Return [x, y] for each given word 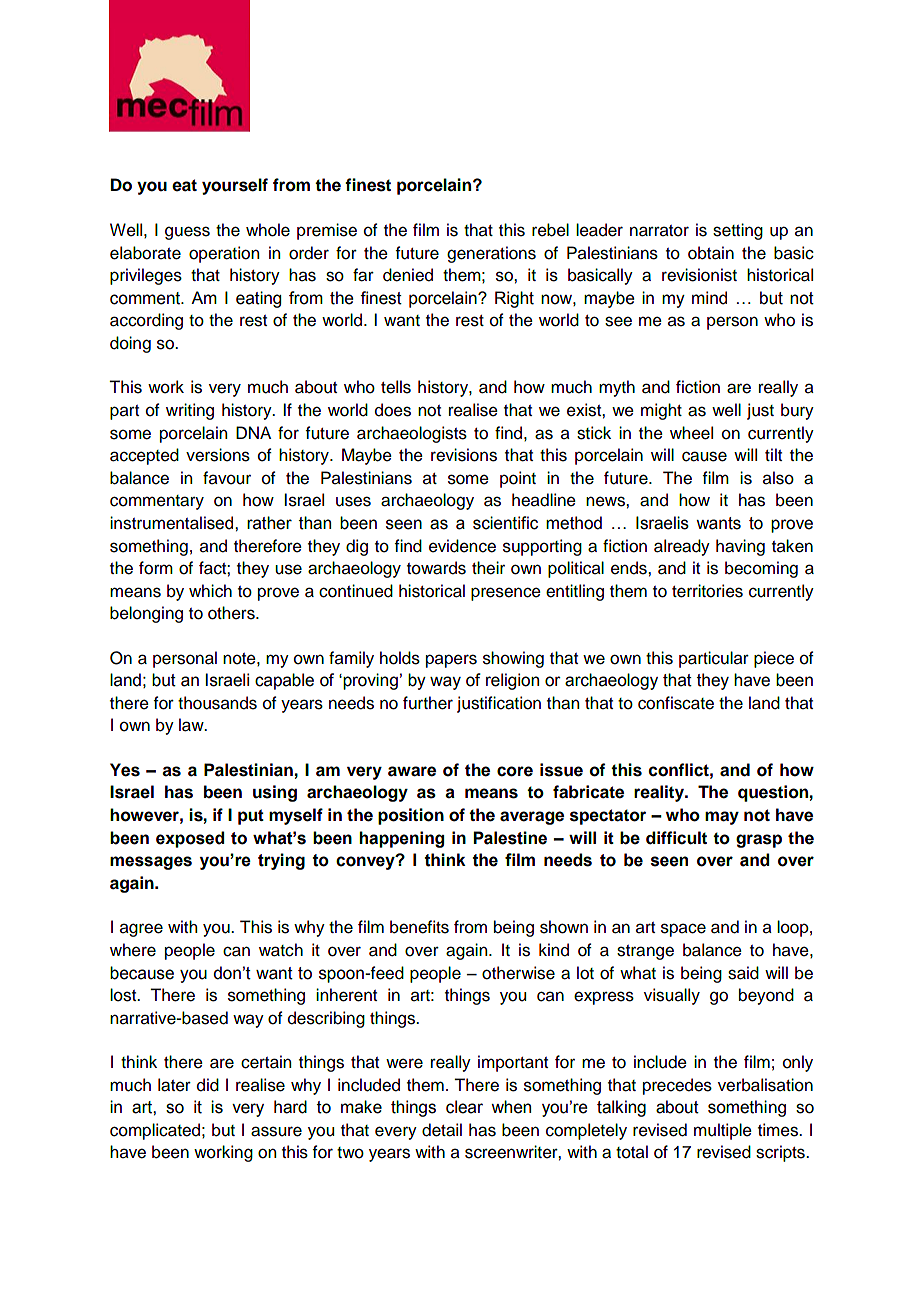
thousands [217, 703]
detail [442, 1130]
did [208, 1085]
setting [738, 231]
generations [491, 254]
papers [451, 661]
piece [774, 659]
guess [187, 233]
